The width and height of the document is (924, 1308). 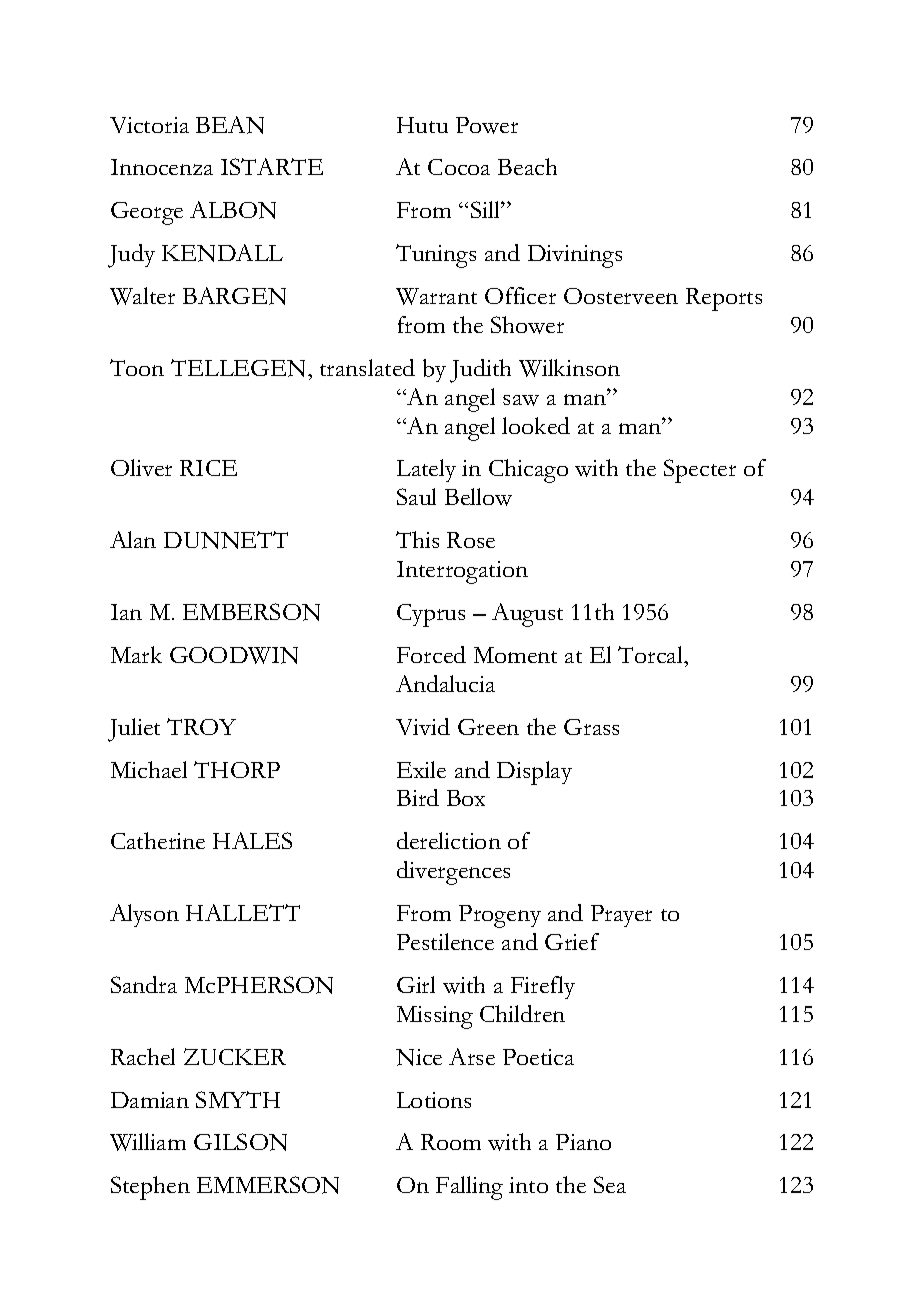 What do you see at coordinates (451, 1142) in the document?
I see `Room` at bounding box center [451, 1142].
